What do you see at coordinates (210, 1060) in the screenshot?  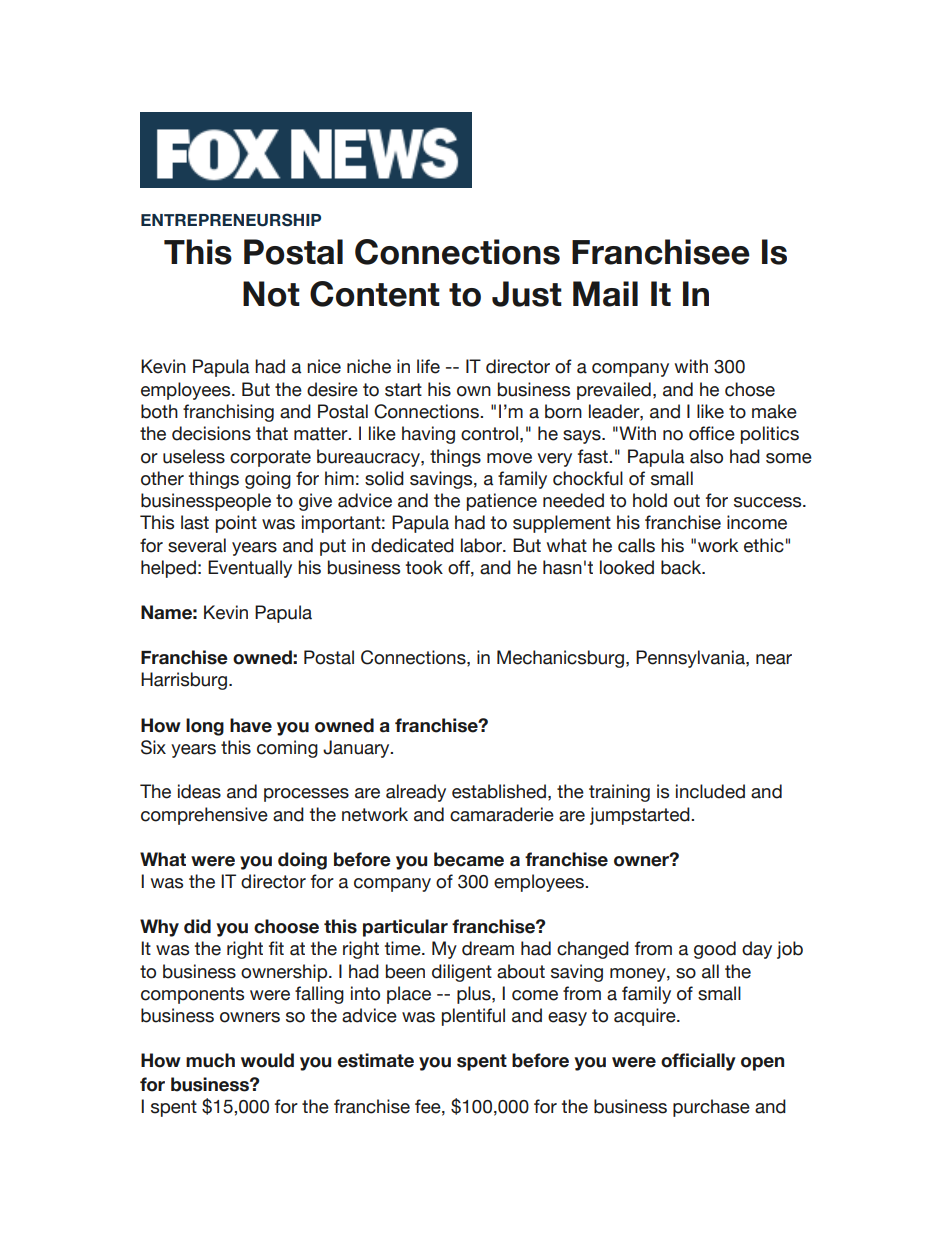 I see `much` at bounding box center [210, 1060].
